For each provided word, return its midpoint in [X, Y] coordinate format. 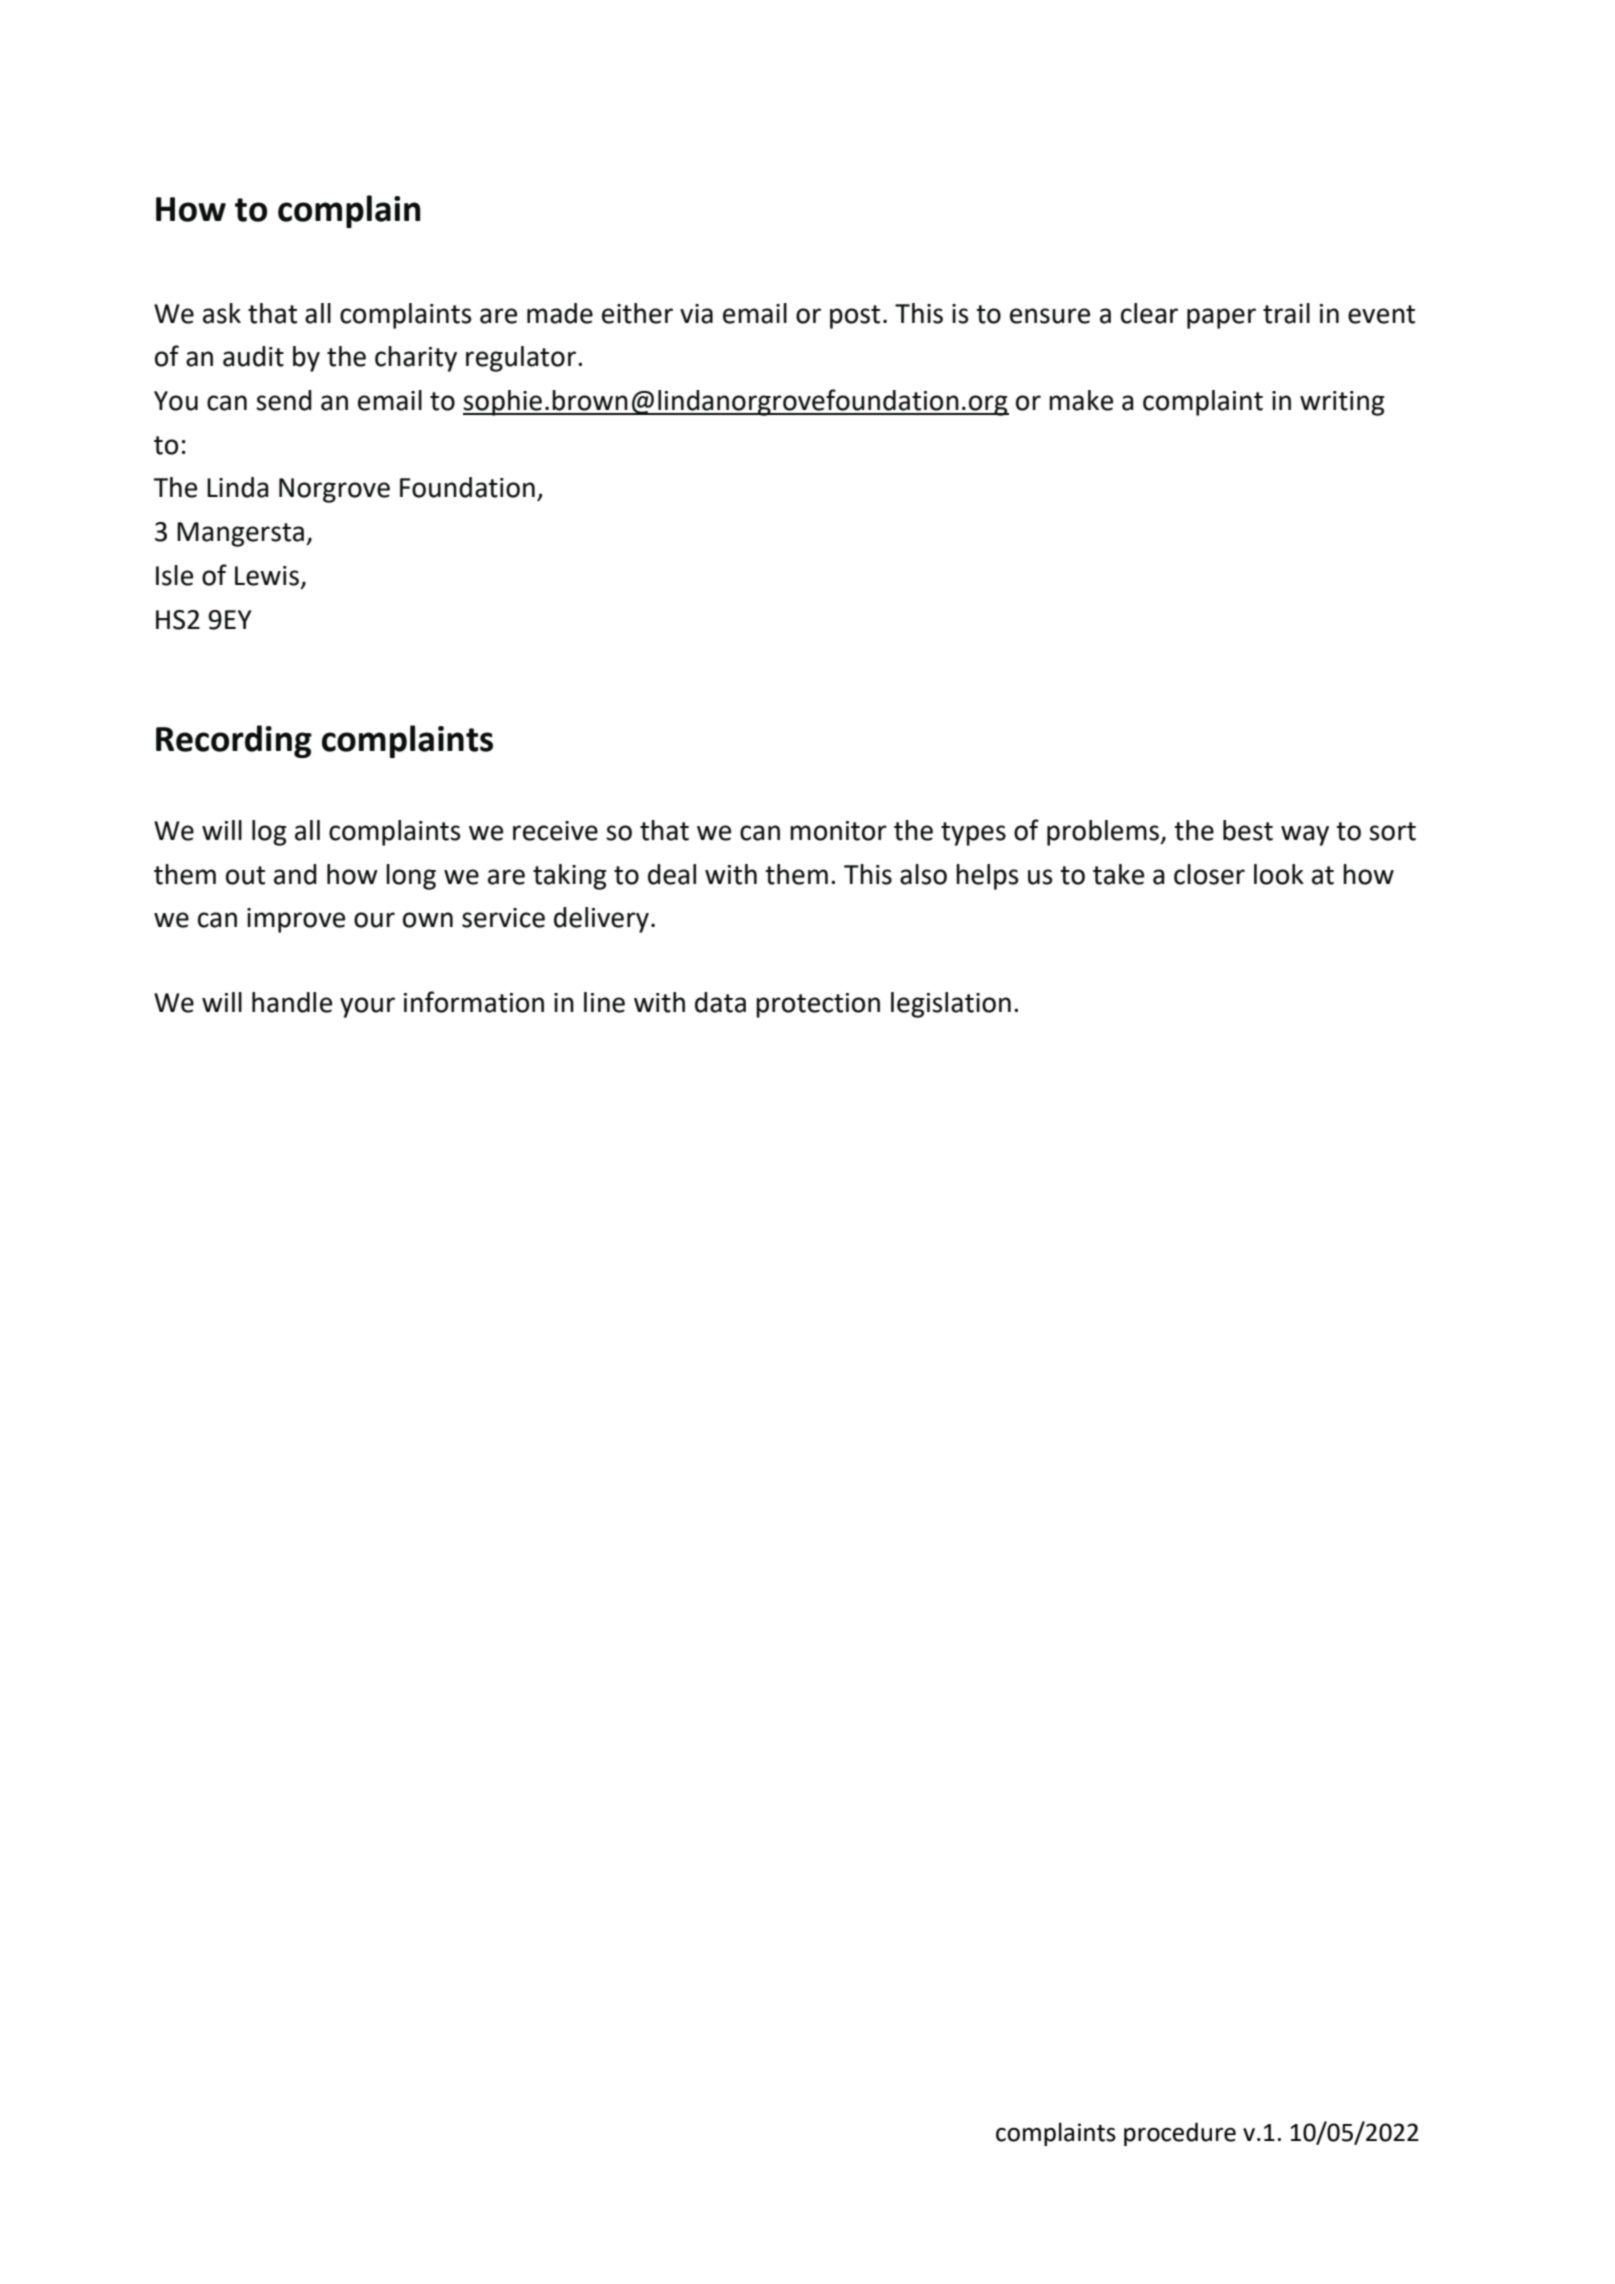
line [604, 1002]
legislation [951, 1005]
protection [818, 1005]
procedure [1180, 2134]
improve [296, 920]
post [855, 317]
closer [1209, 874]
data [720, 1002]
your [367, 1007]
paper [1221, 318]
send [284, 400]
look [1279, 874]
